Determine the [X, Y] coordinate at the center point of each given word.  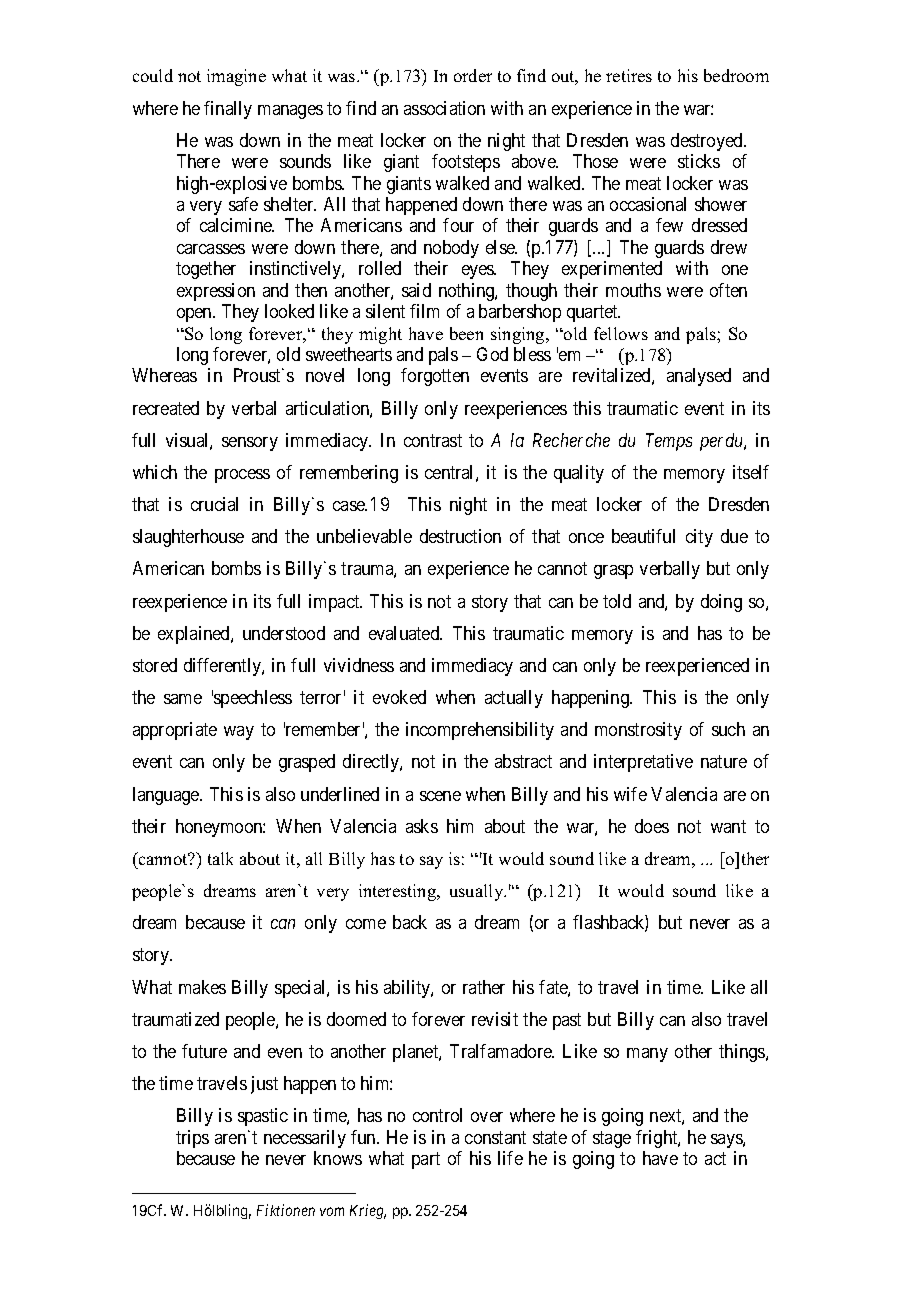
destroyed [708, 142]
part [426, 1160]
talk [220, 858]
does [652, 826]
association [444, 108]
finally [228, 110]
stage [612, 1139]
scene [440, 796]
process [242, 476]
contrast [433, 440]
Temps [669, 442]
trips [192, 1139]
